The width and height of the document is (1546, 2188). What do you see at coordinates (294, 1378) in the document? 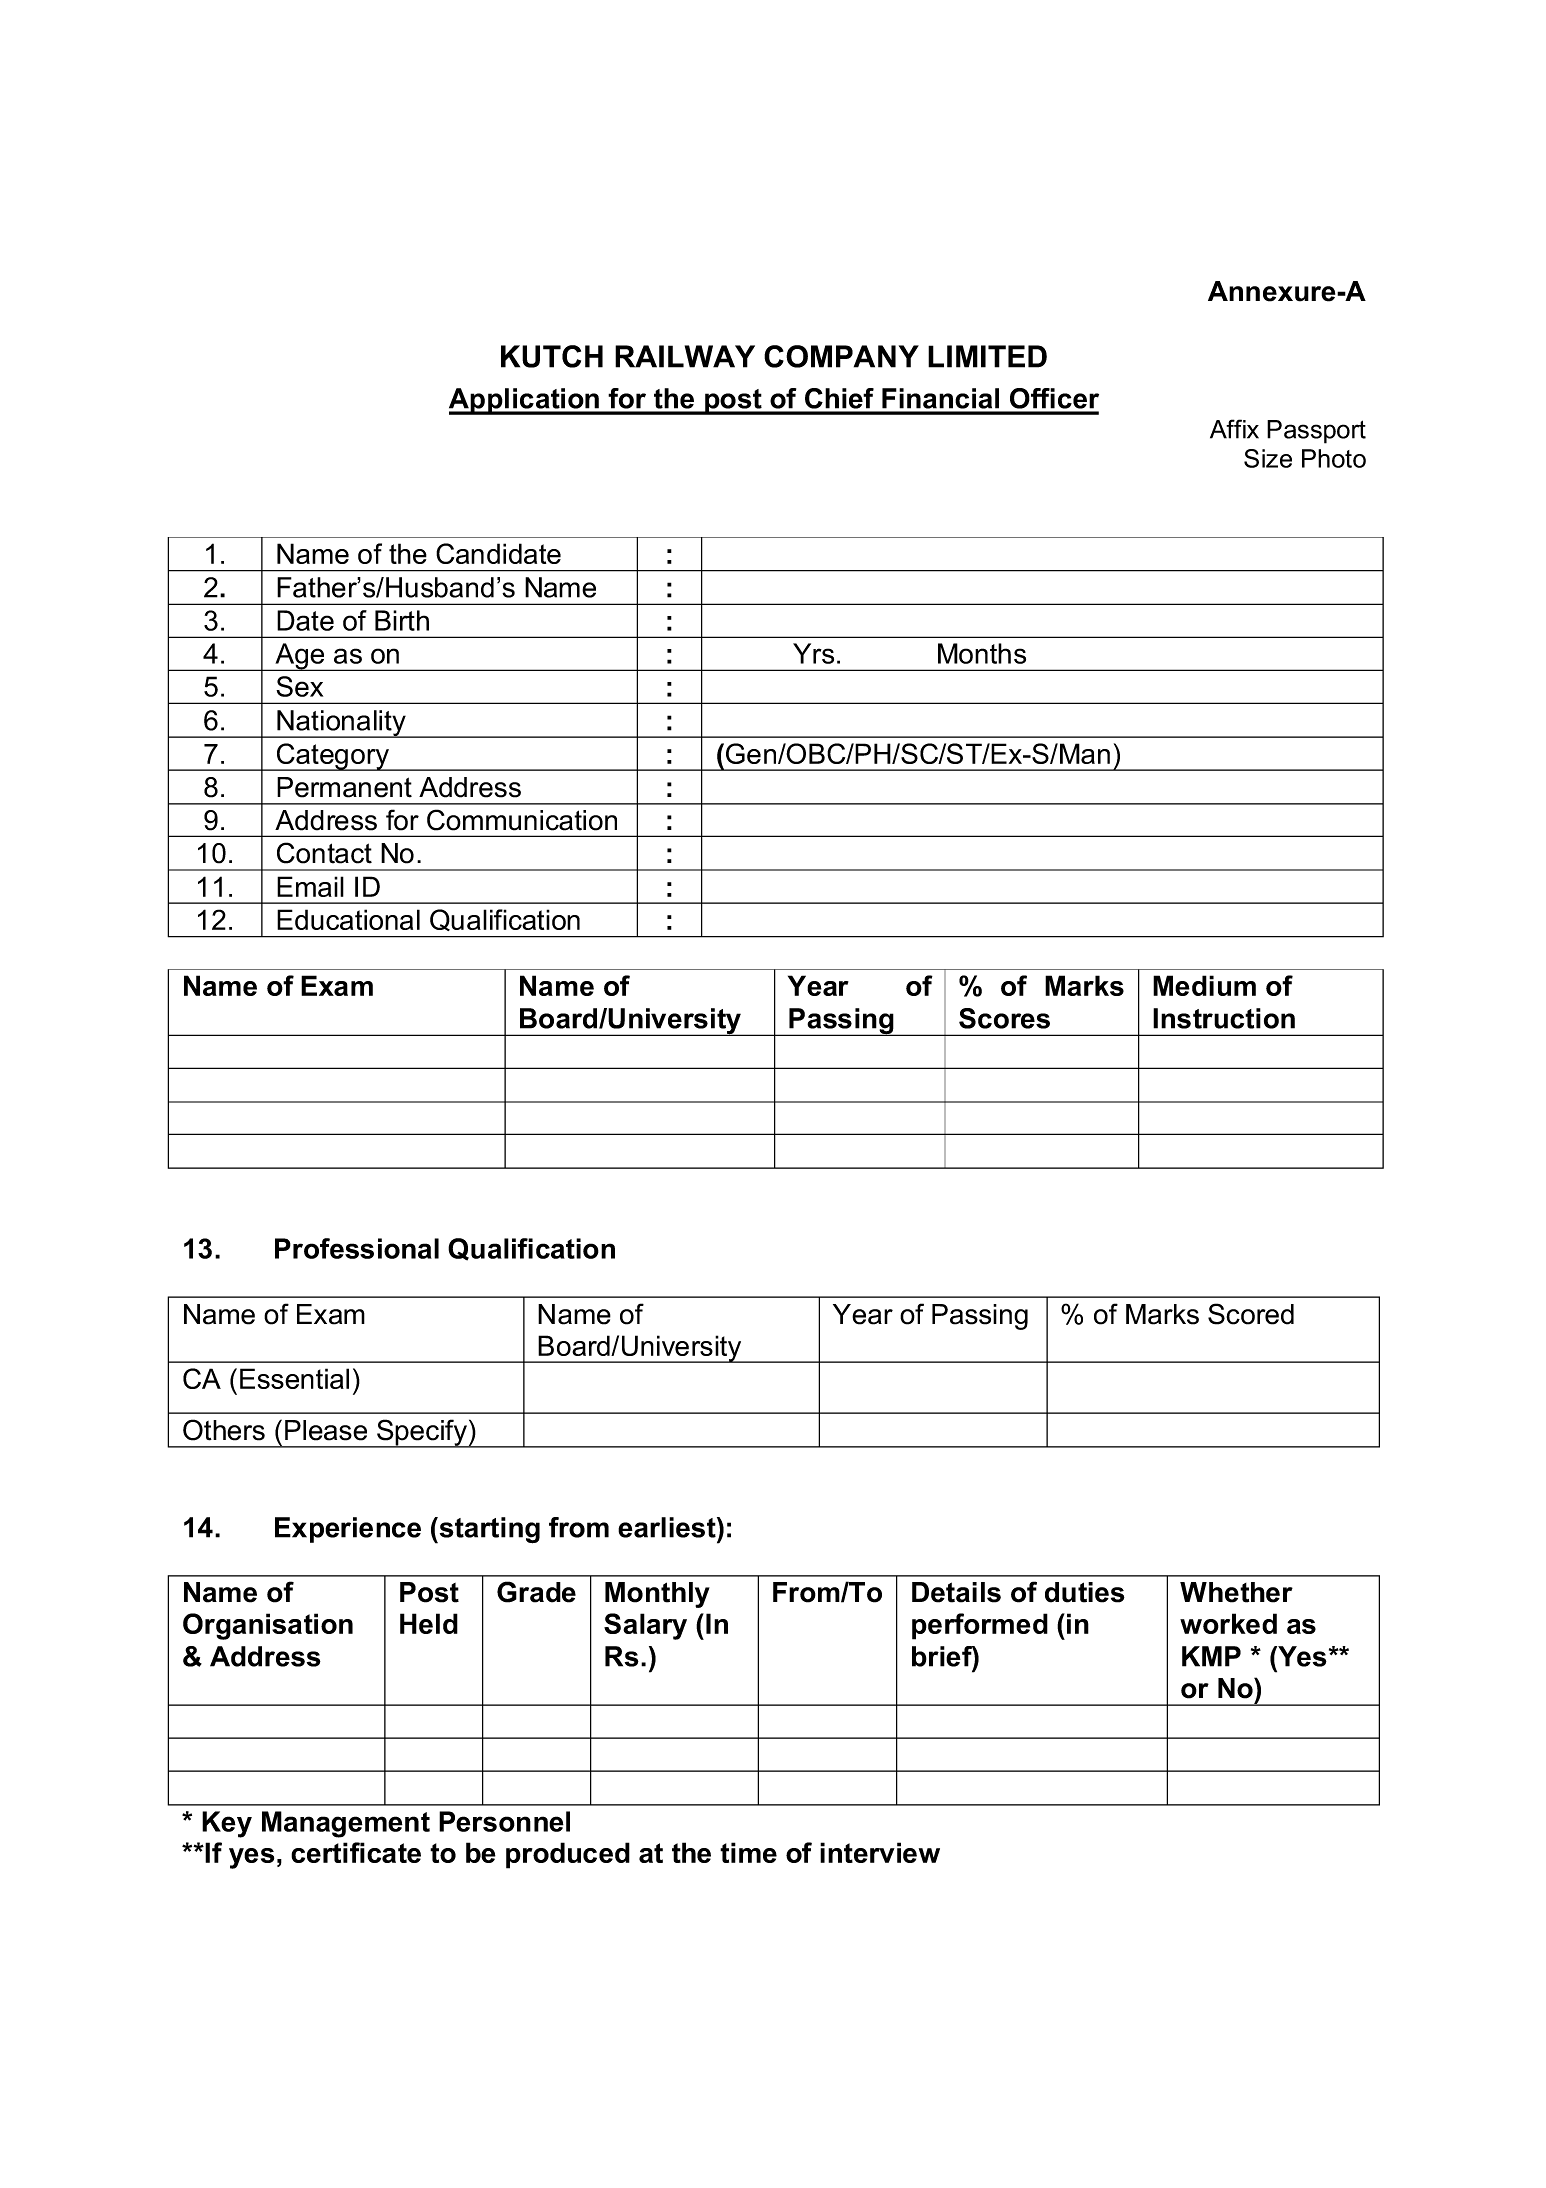
I see `Essential` at bounding box center [294, 1378].
